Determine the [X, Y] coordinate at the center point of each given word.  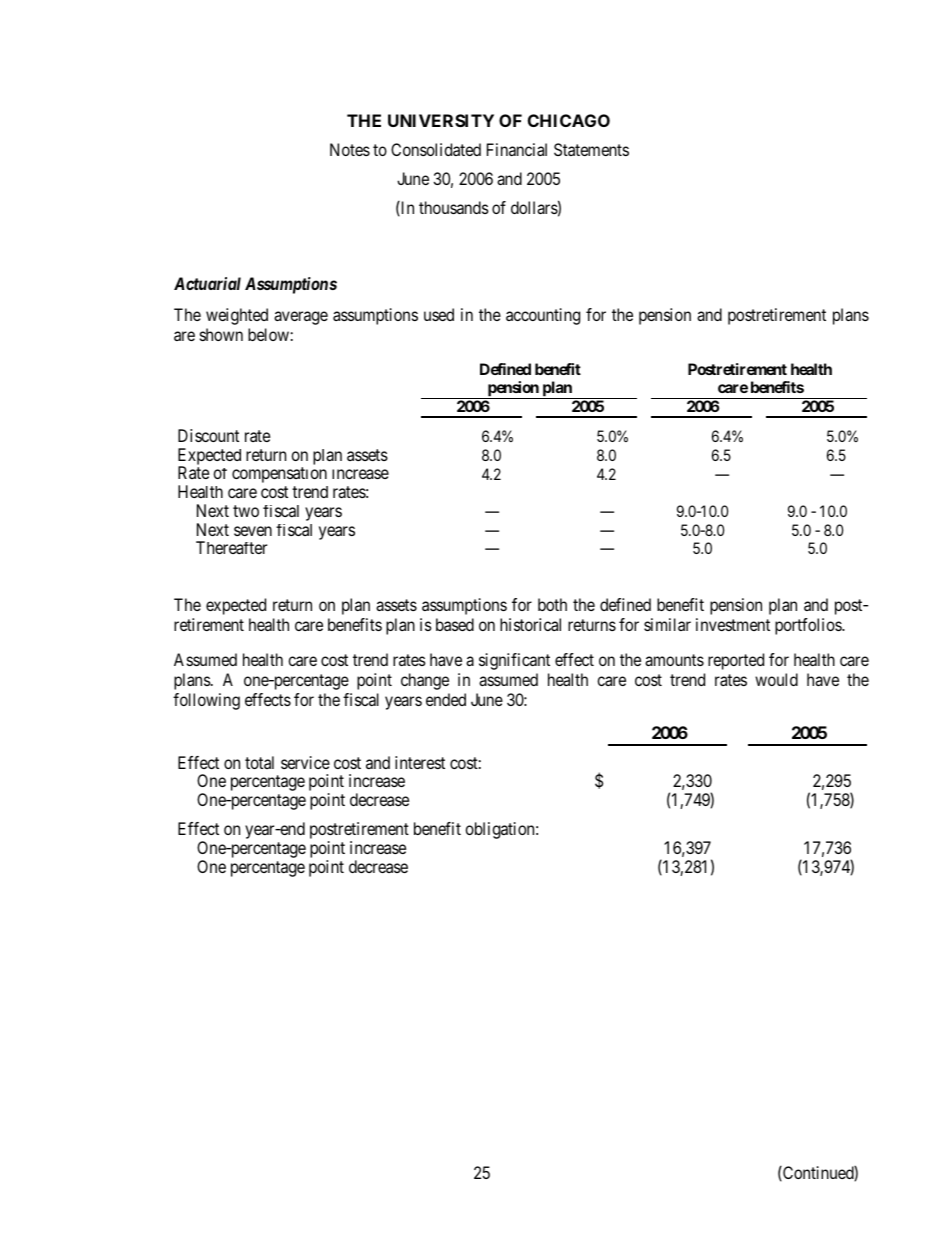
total [259, 762]
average [301, 318]
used [439, 314]
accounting [543, 316]
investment [733, 624]
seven [253, 531]
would [776, 679]
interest [420, 762]
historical [530, 624]
